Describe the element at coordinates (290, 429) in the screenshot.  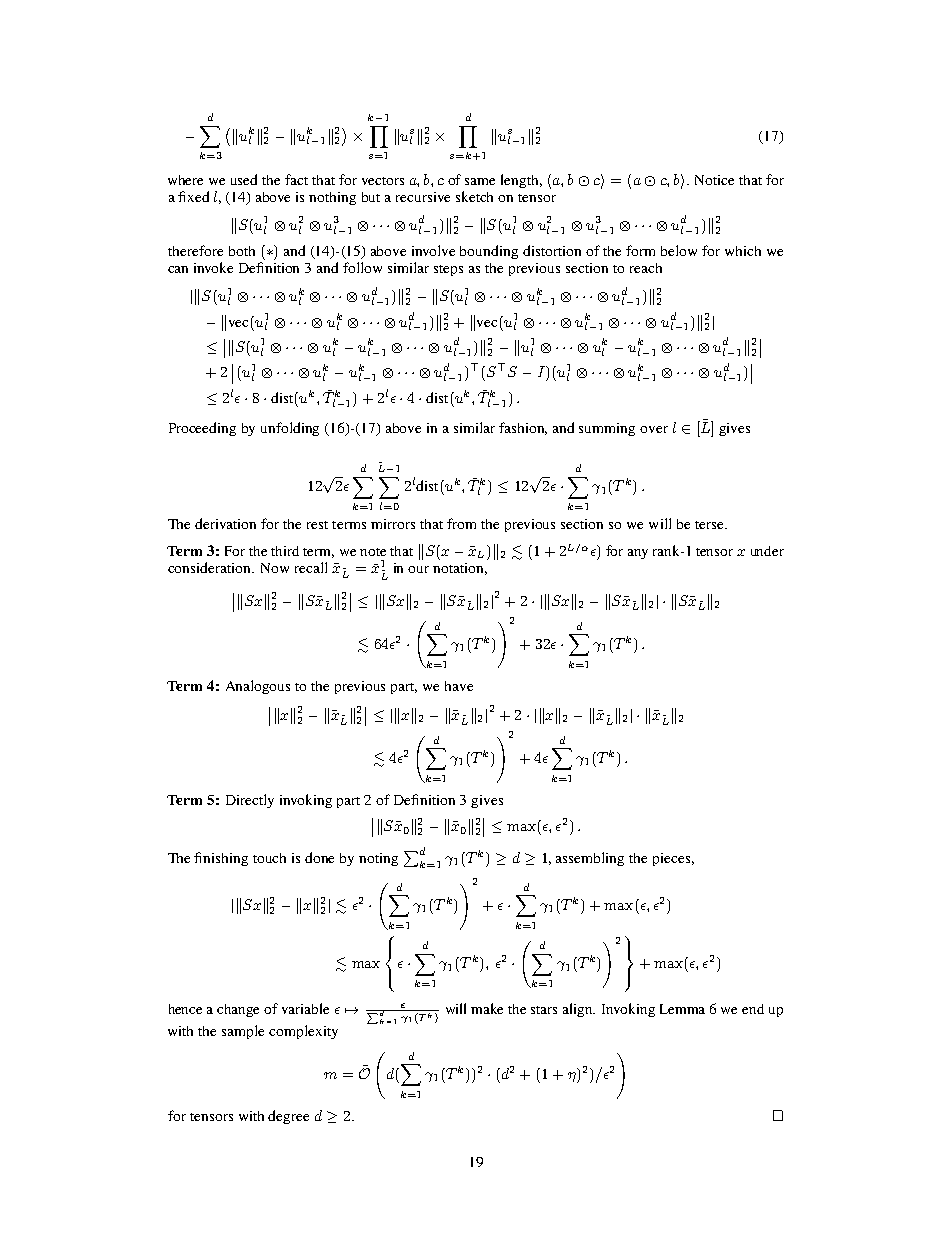
I see `unfolding` at that location.
